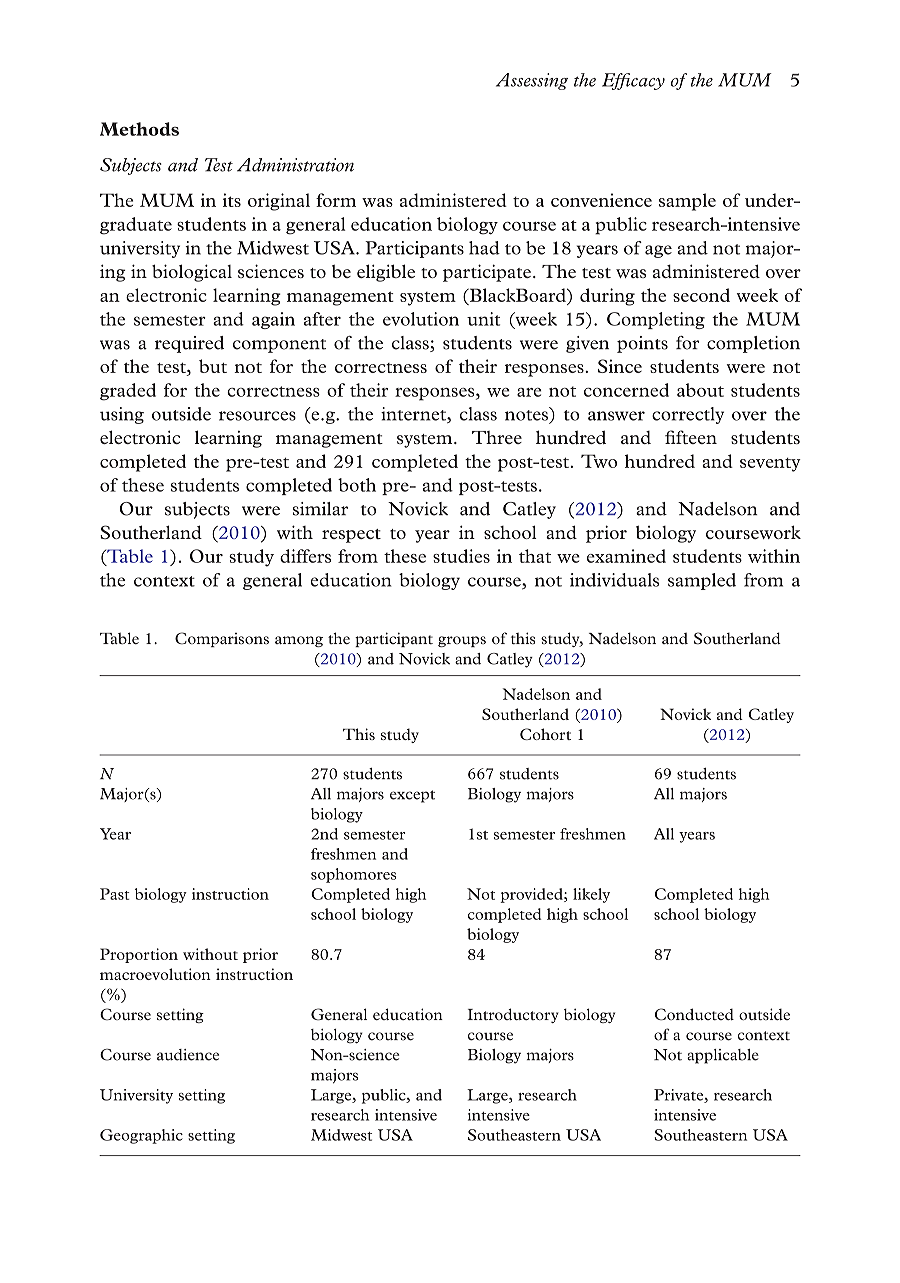 The height and width of the image is (1283, 900). I want to click on individuals, so click(614, 580).
